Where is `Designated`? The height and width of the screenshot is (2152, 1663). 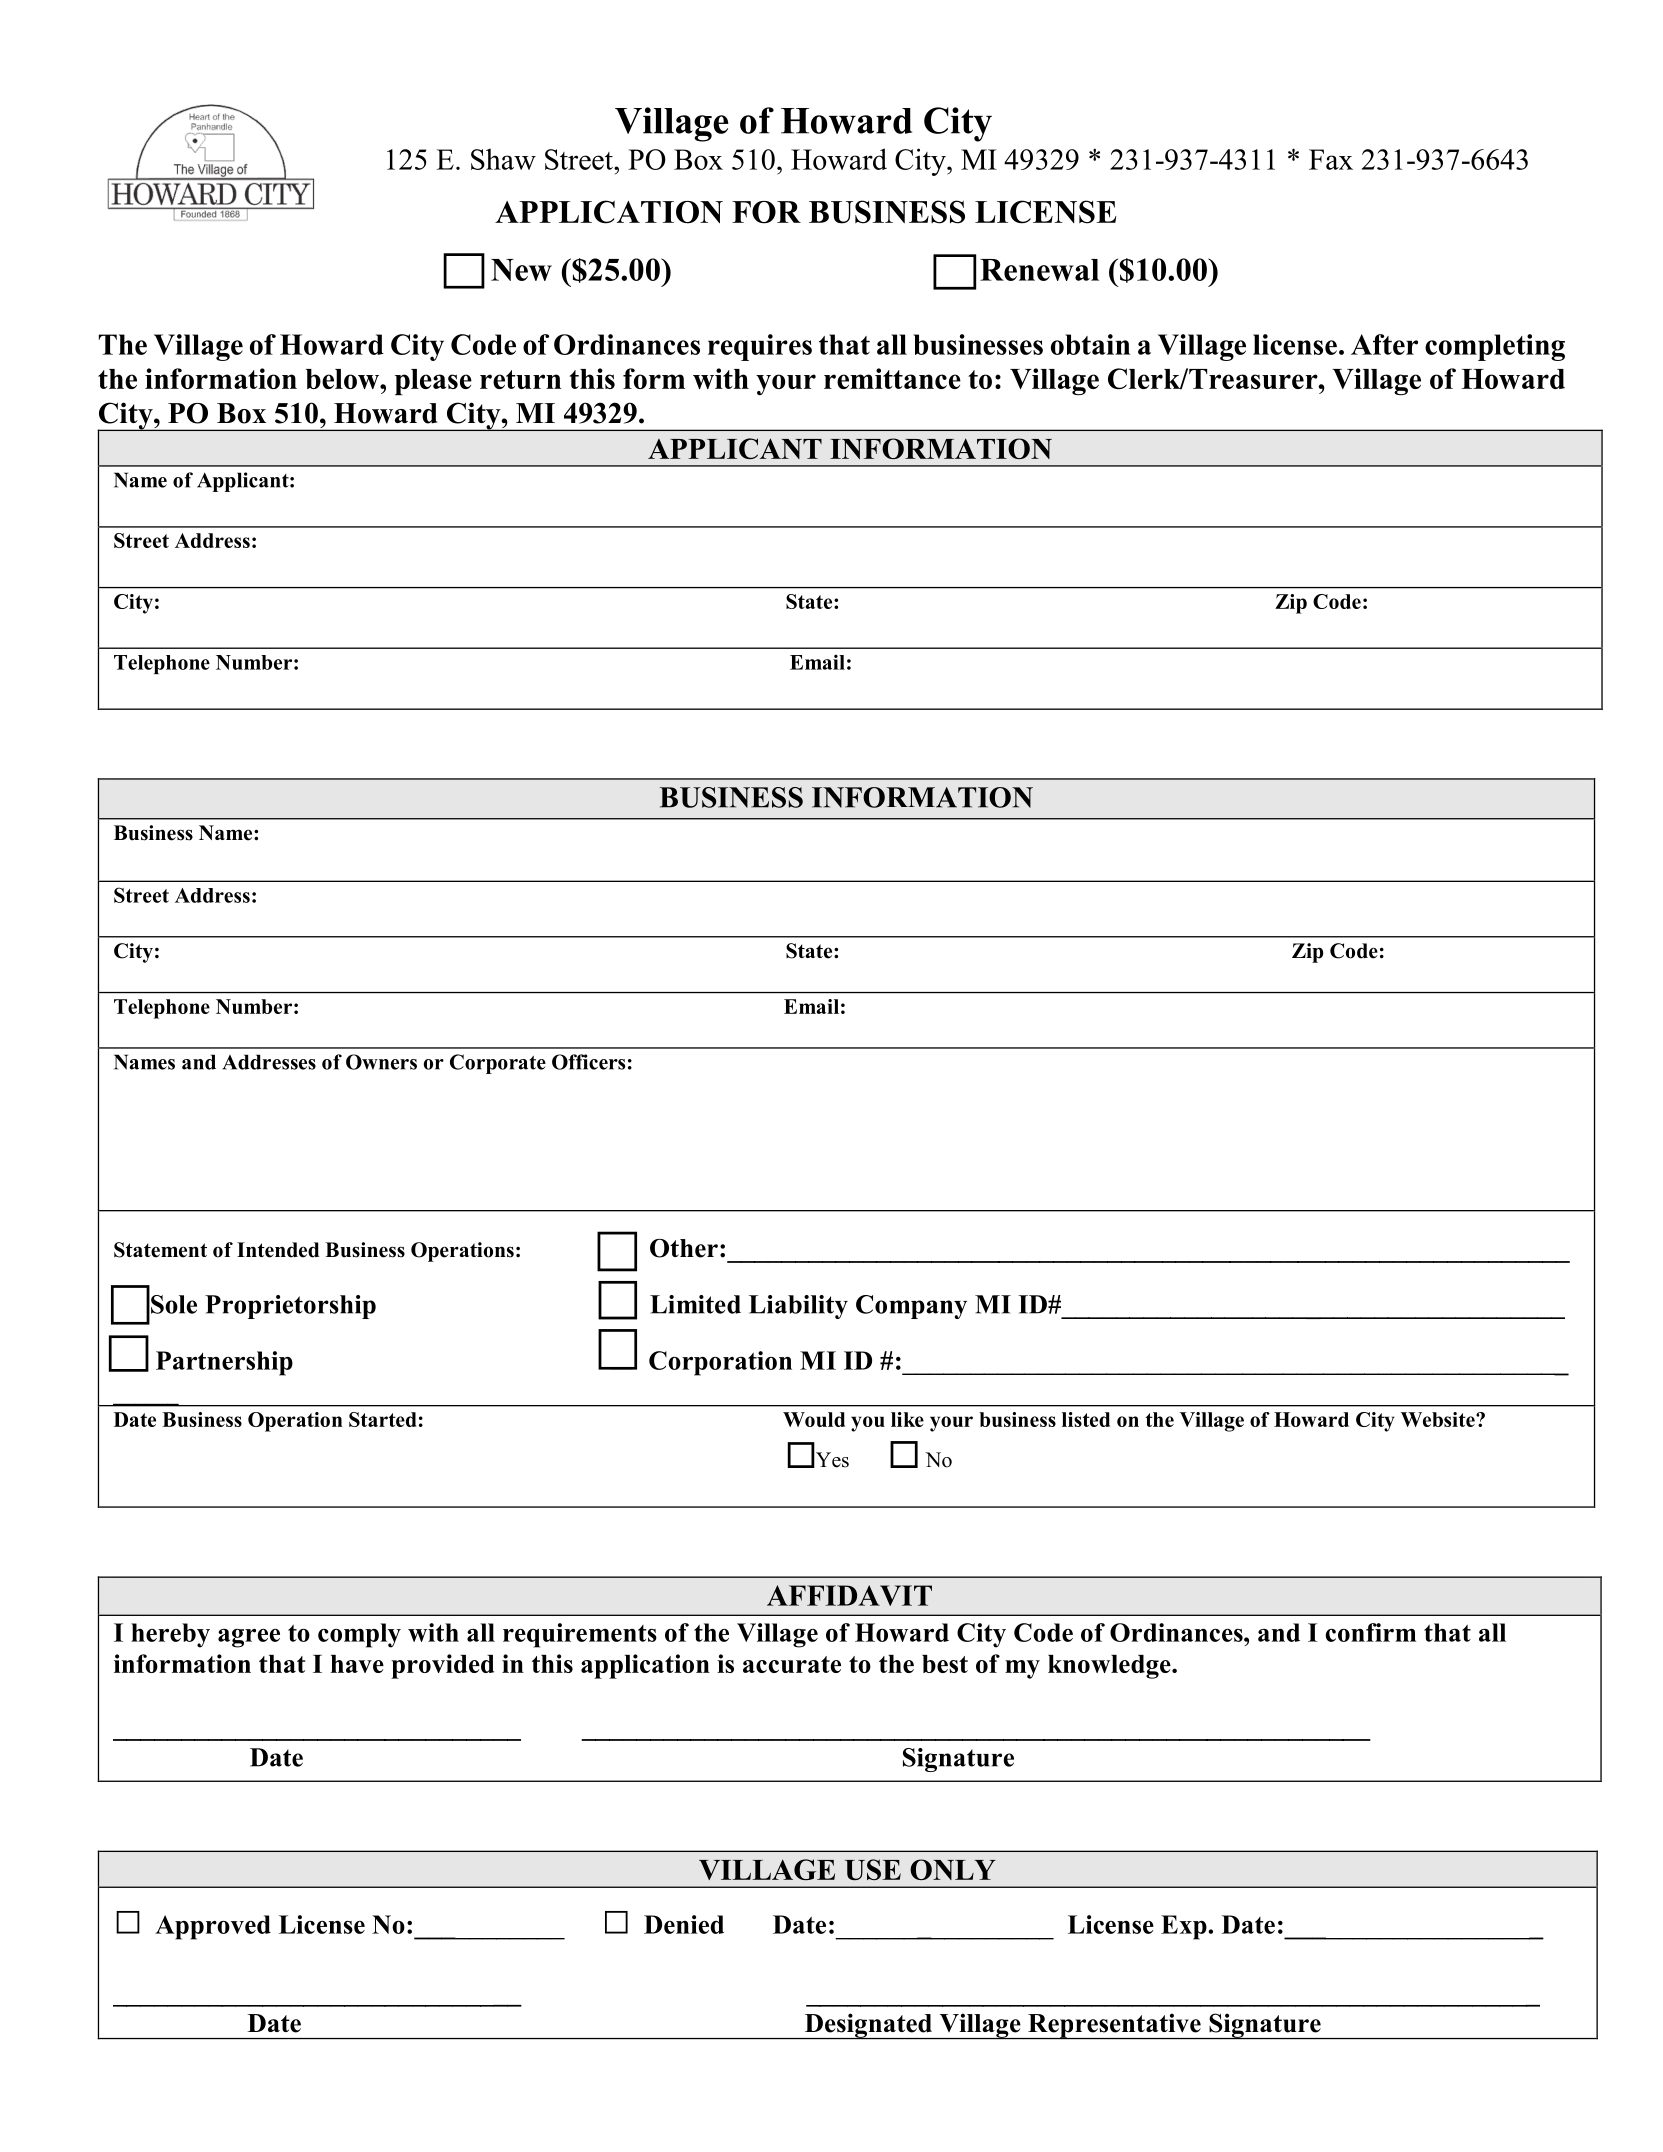
Designated is located at coordinates (868, 2026).
